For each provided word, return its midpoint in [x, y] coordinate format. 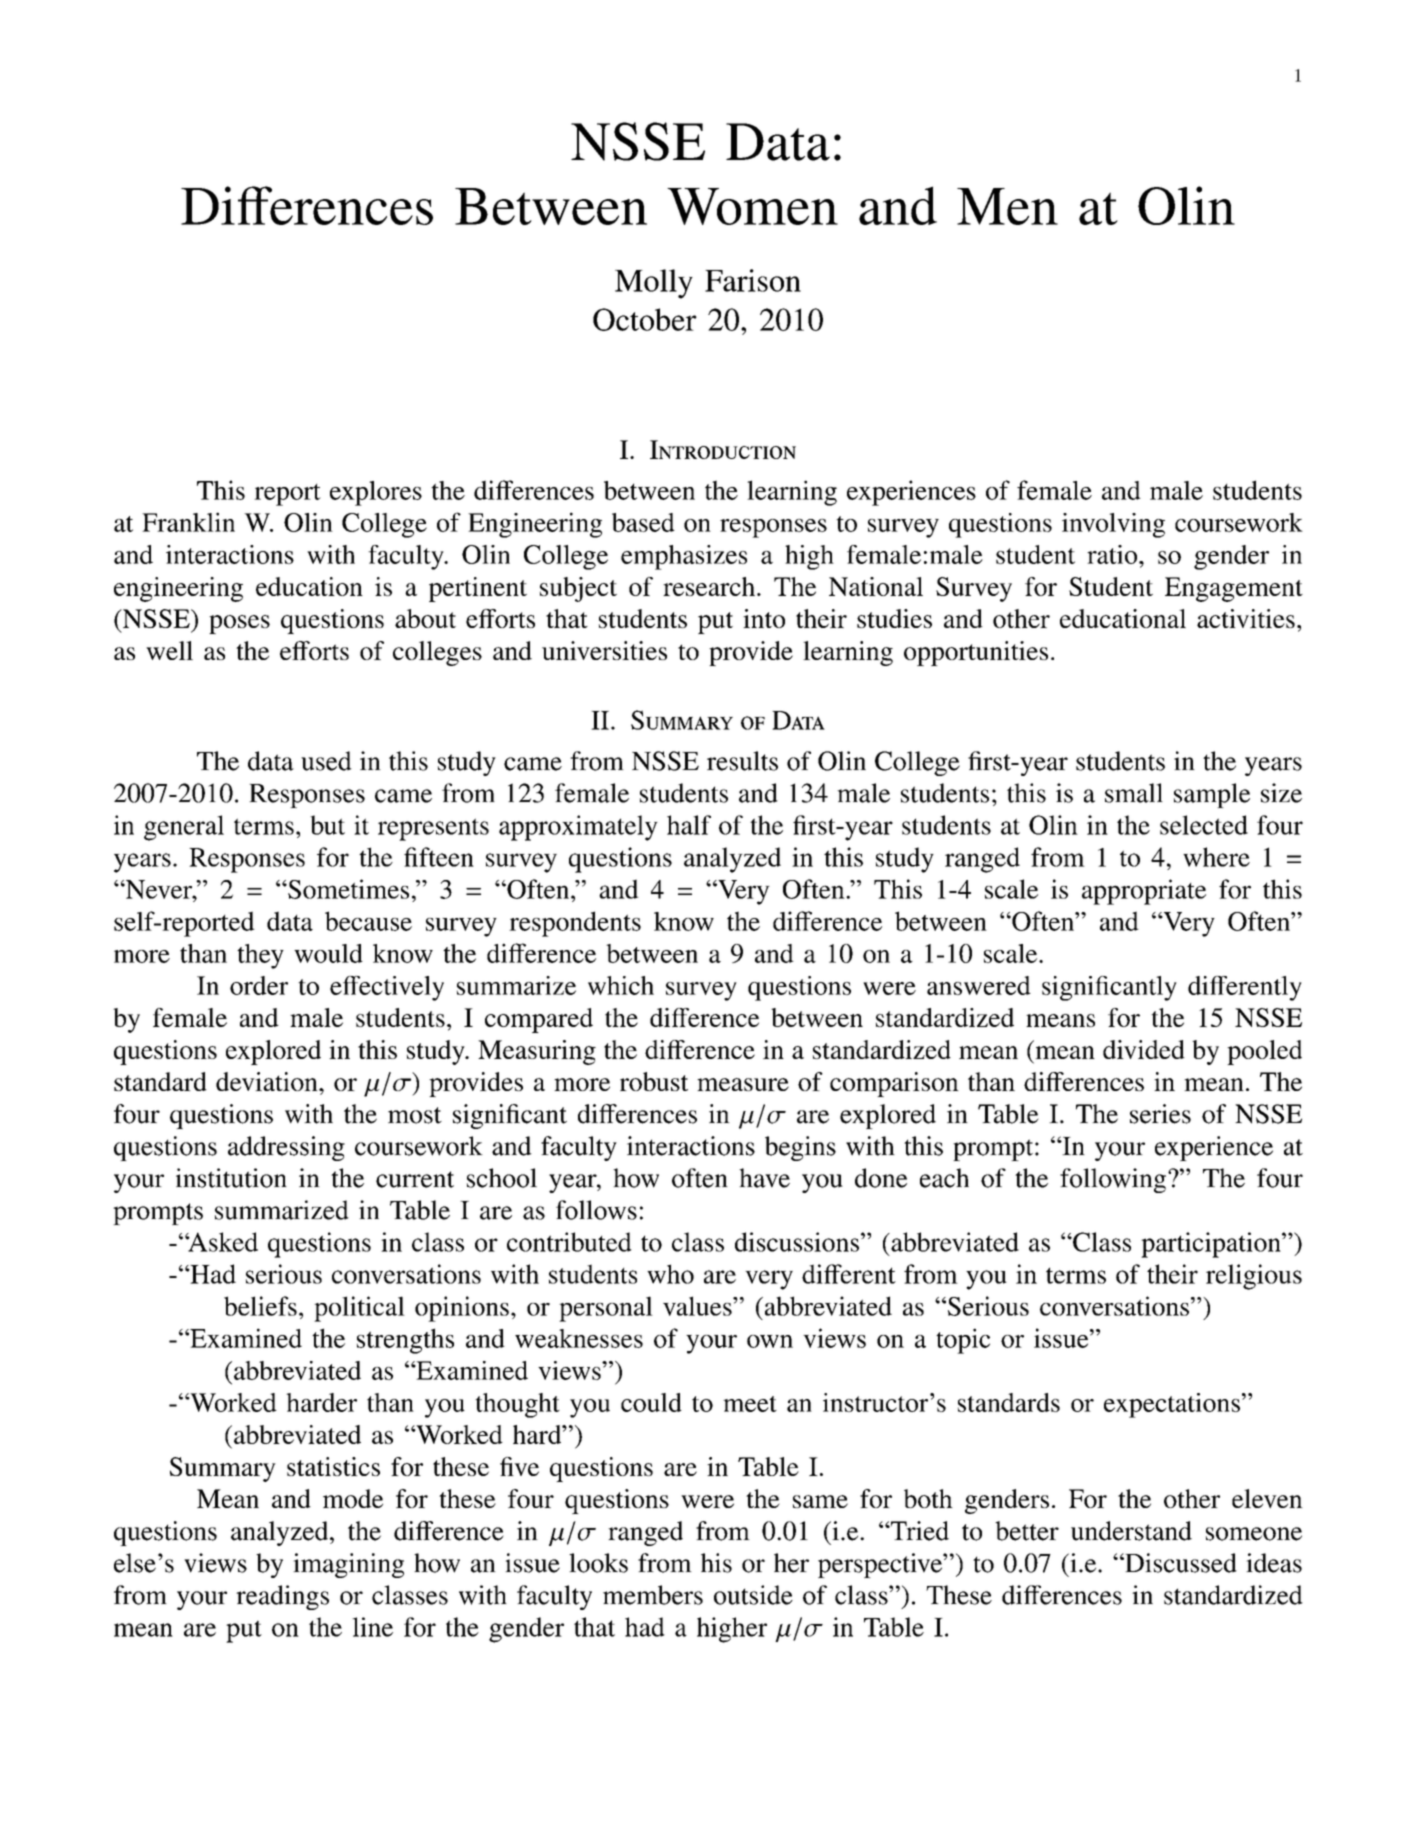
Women [752, 206]
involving [1113, 525]
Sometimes [347, 889]
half [689, 825]
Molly [654, 284]
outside [753, 1595]
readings [282, 1597]
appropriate [1144, 892]
